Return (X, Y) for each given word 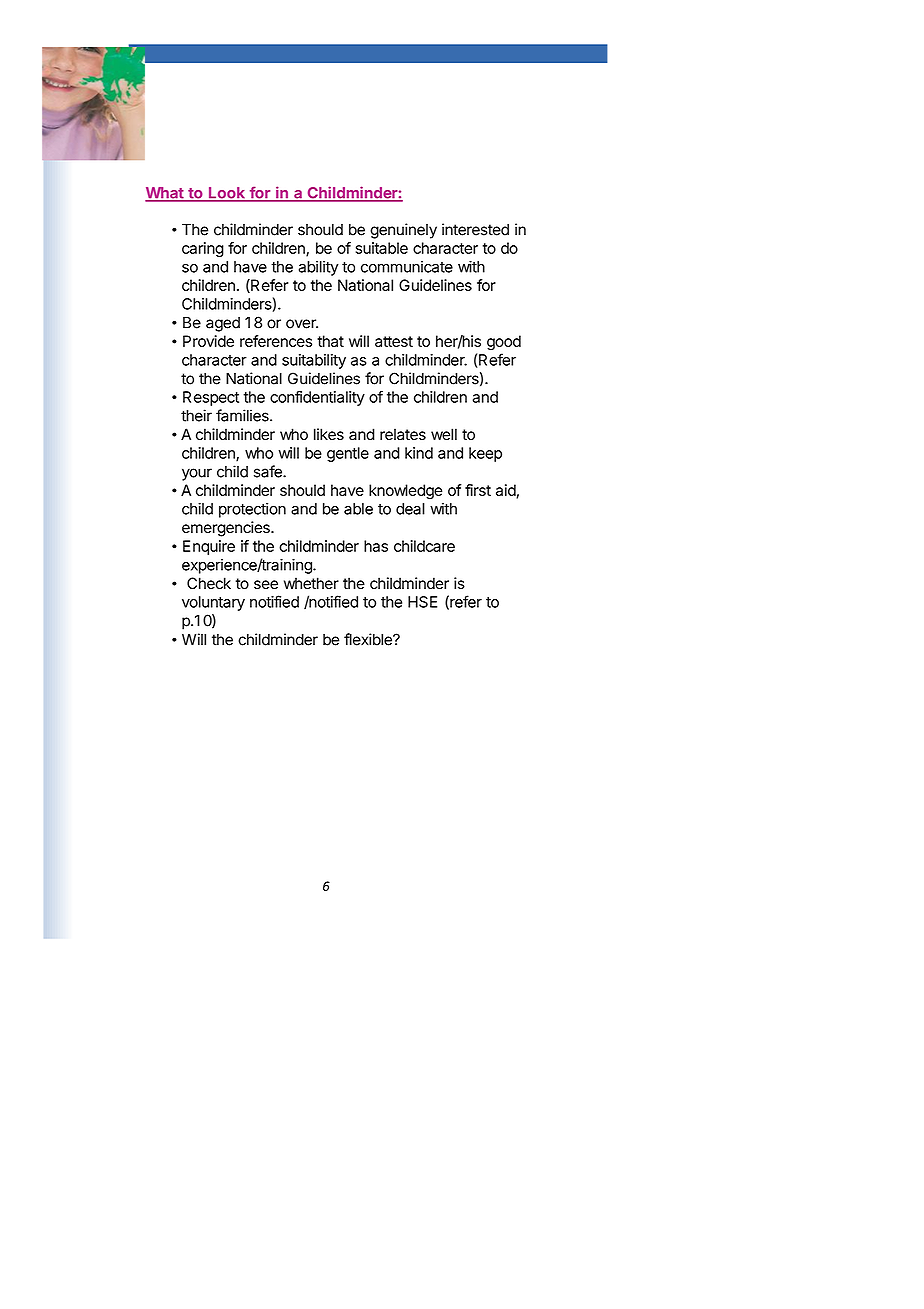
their (196, 415)
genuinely (403, 231)
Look (227, 194)
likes (329, 434)
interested (475, 229)
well (444, 434)
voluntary (213, 603)
